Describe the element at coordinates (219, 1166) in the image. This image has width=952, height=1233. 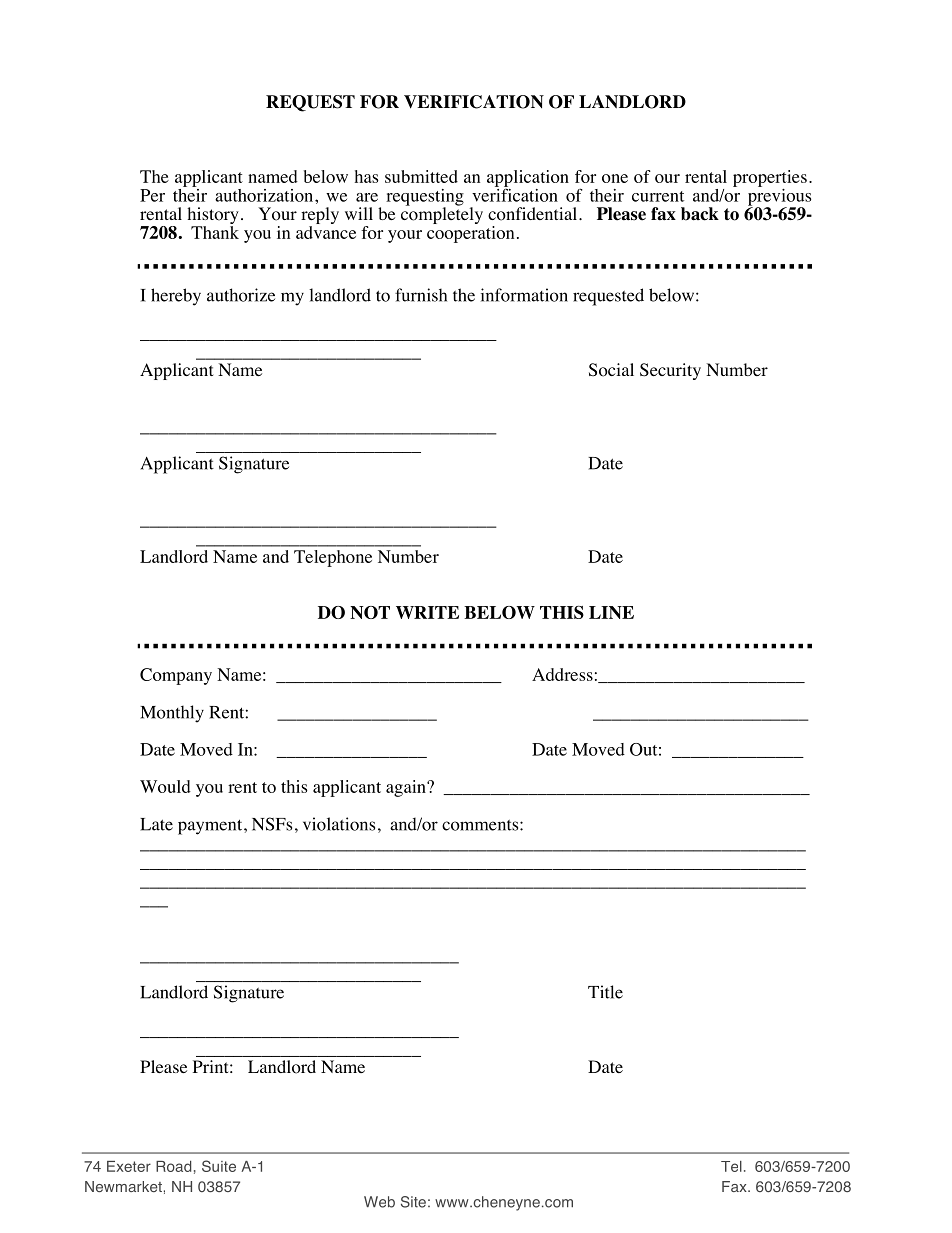
I see `Suite` at that location.
